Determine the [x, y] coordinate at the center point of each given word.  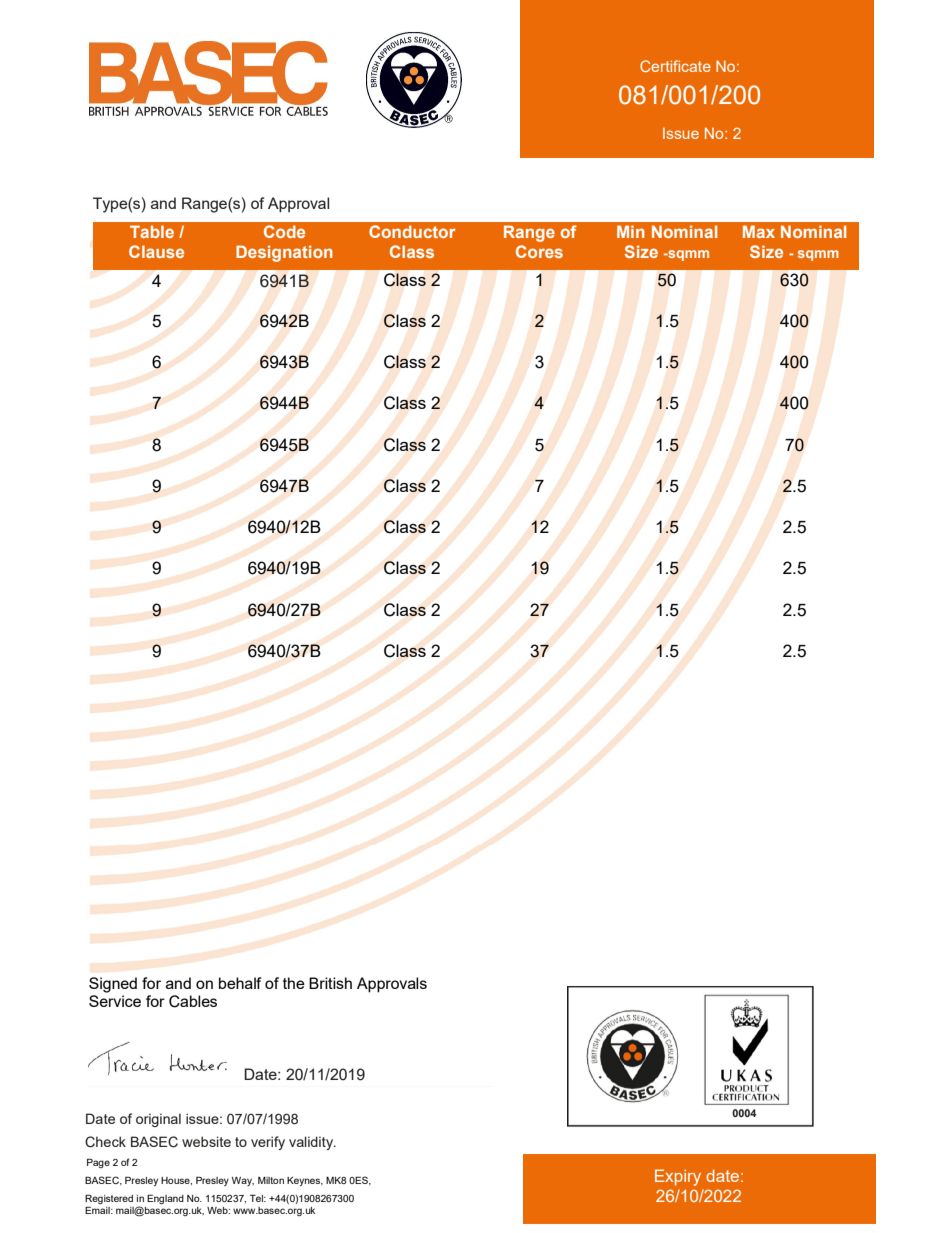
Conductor [412, 231]
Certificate [675, 66]
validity [312, 1143]
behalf [240, 983]
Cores [539, 251]
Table [152, 231]
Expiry [678, 1177]
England [165, 1199]
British [330, 983]
